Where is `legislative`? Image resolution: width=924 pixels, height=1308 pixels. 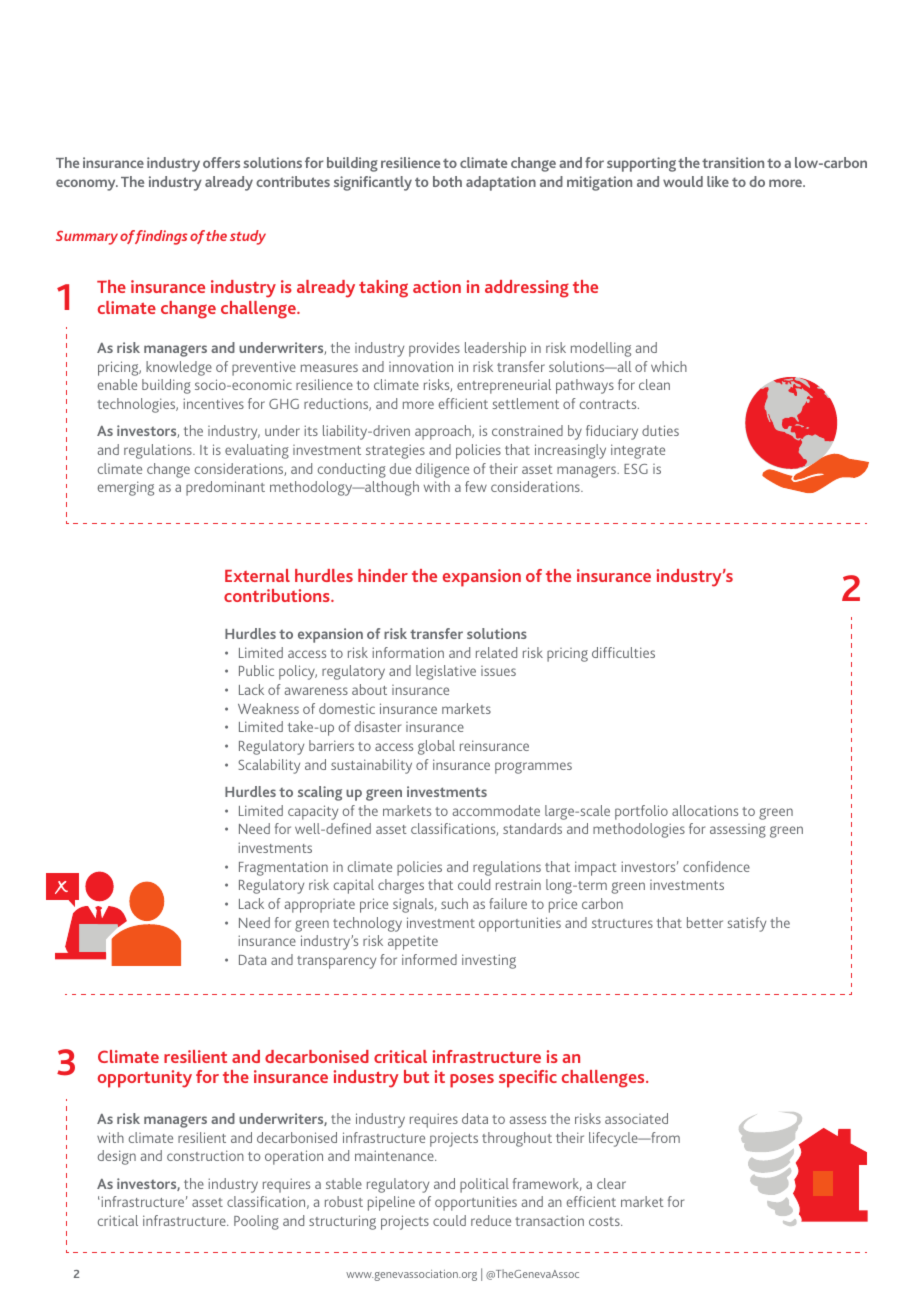
legislative is located at coordinates (446, 672).
